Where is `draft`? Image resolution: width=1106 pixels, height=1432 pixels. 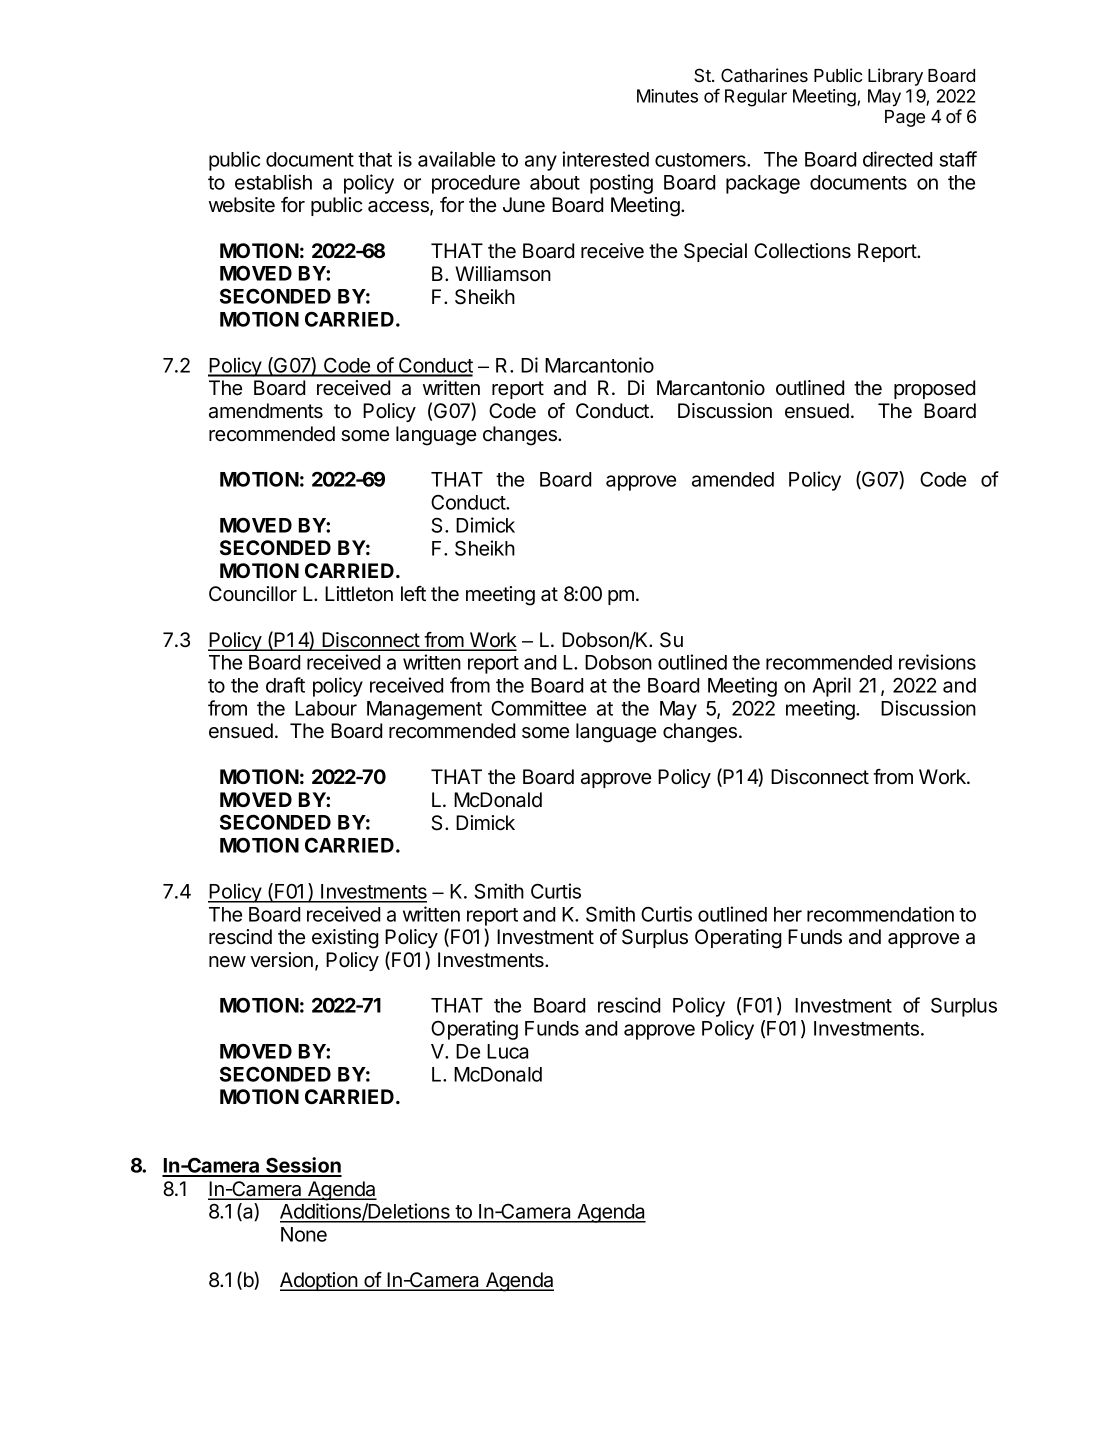 draft is located at coordinates (285, 685).
